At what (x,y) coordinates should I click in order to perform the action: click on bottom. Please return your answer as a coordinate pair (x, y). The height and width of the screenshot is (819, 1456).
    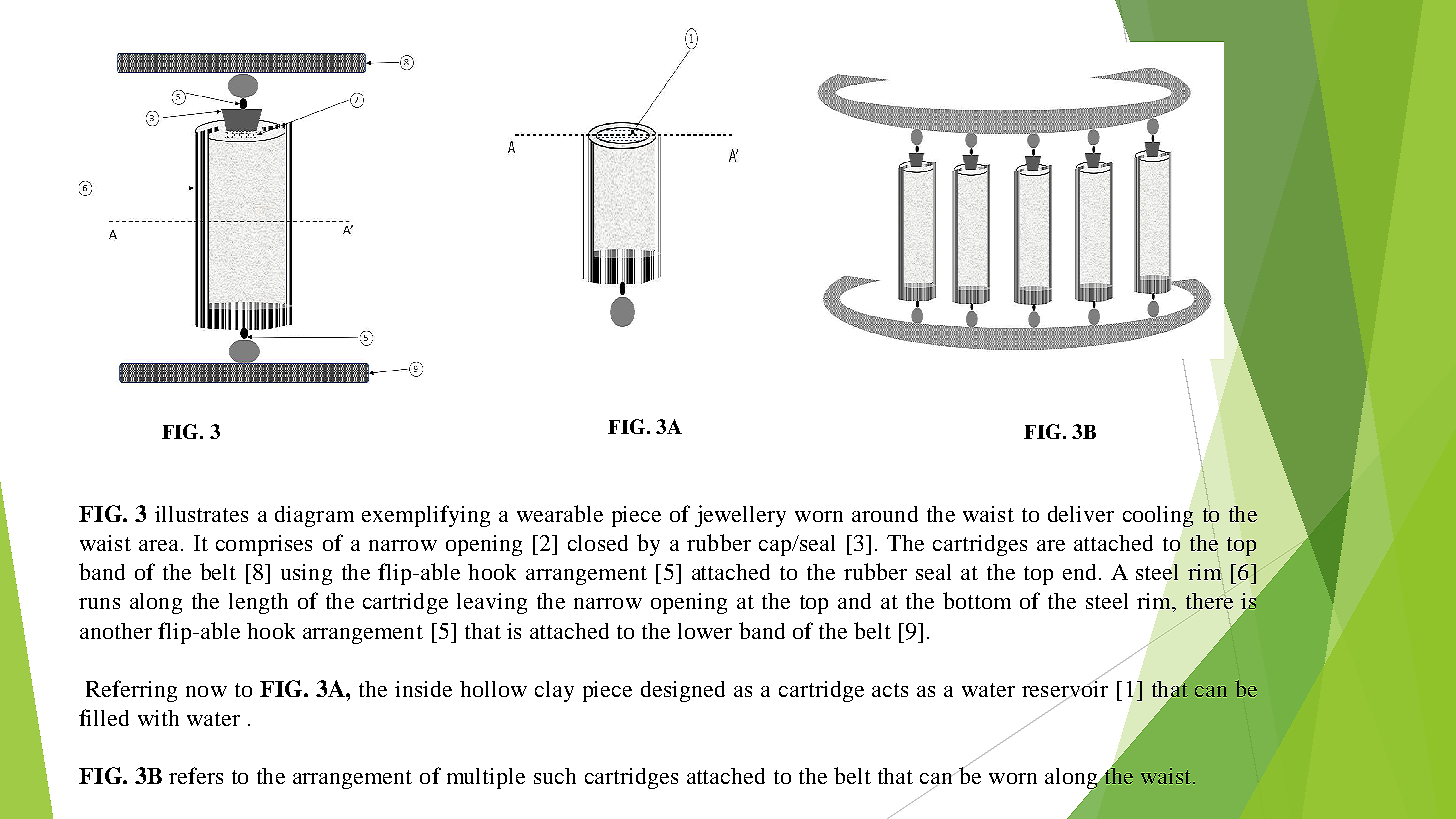
    Looking at the image, I should click on (977, 600).
